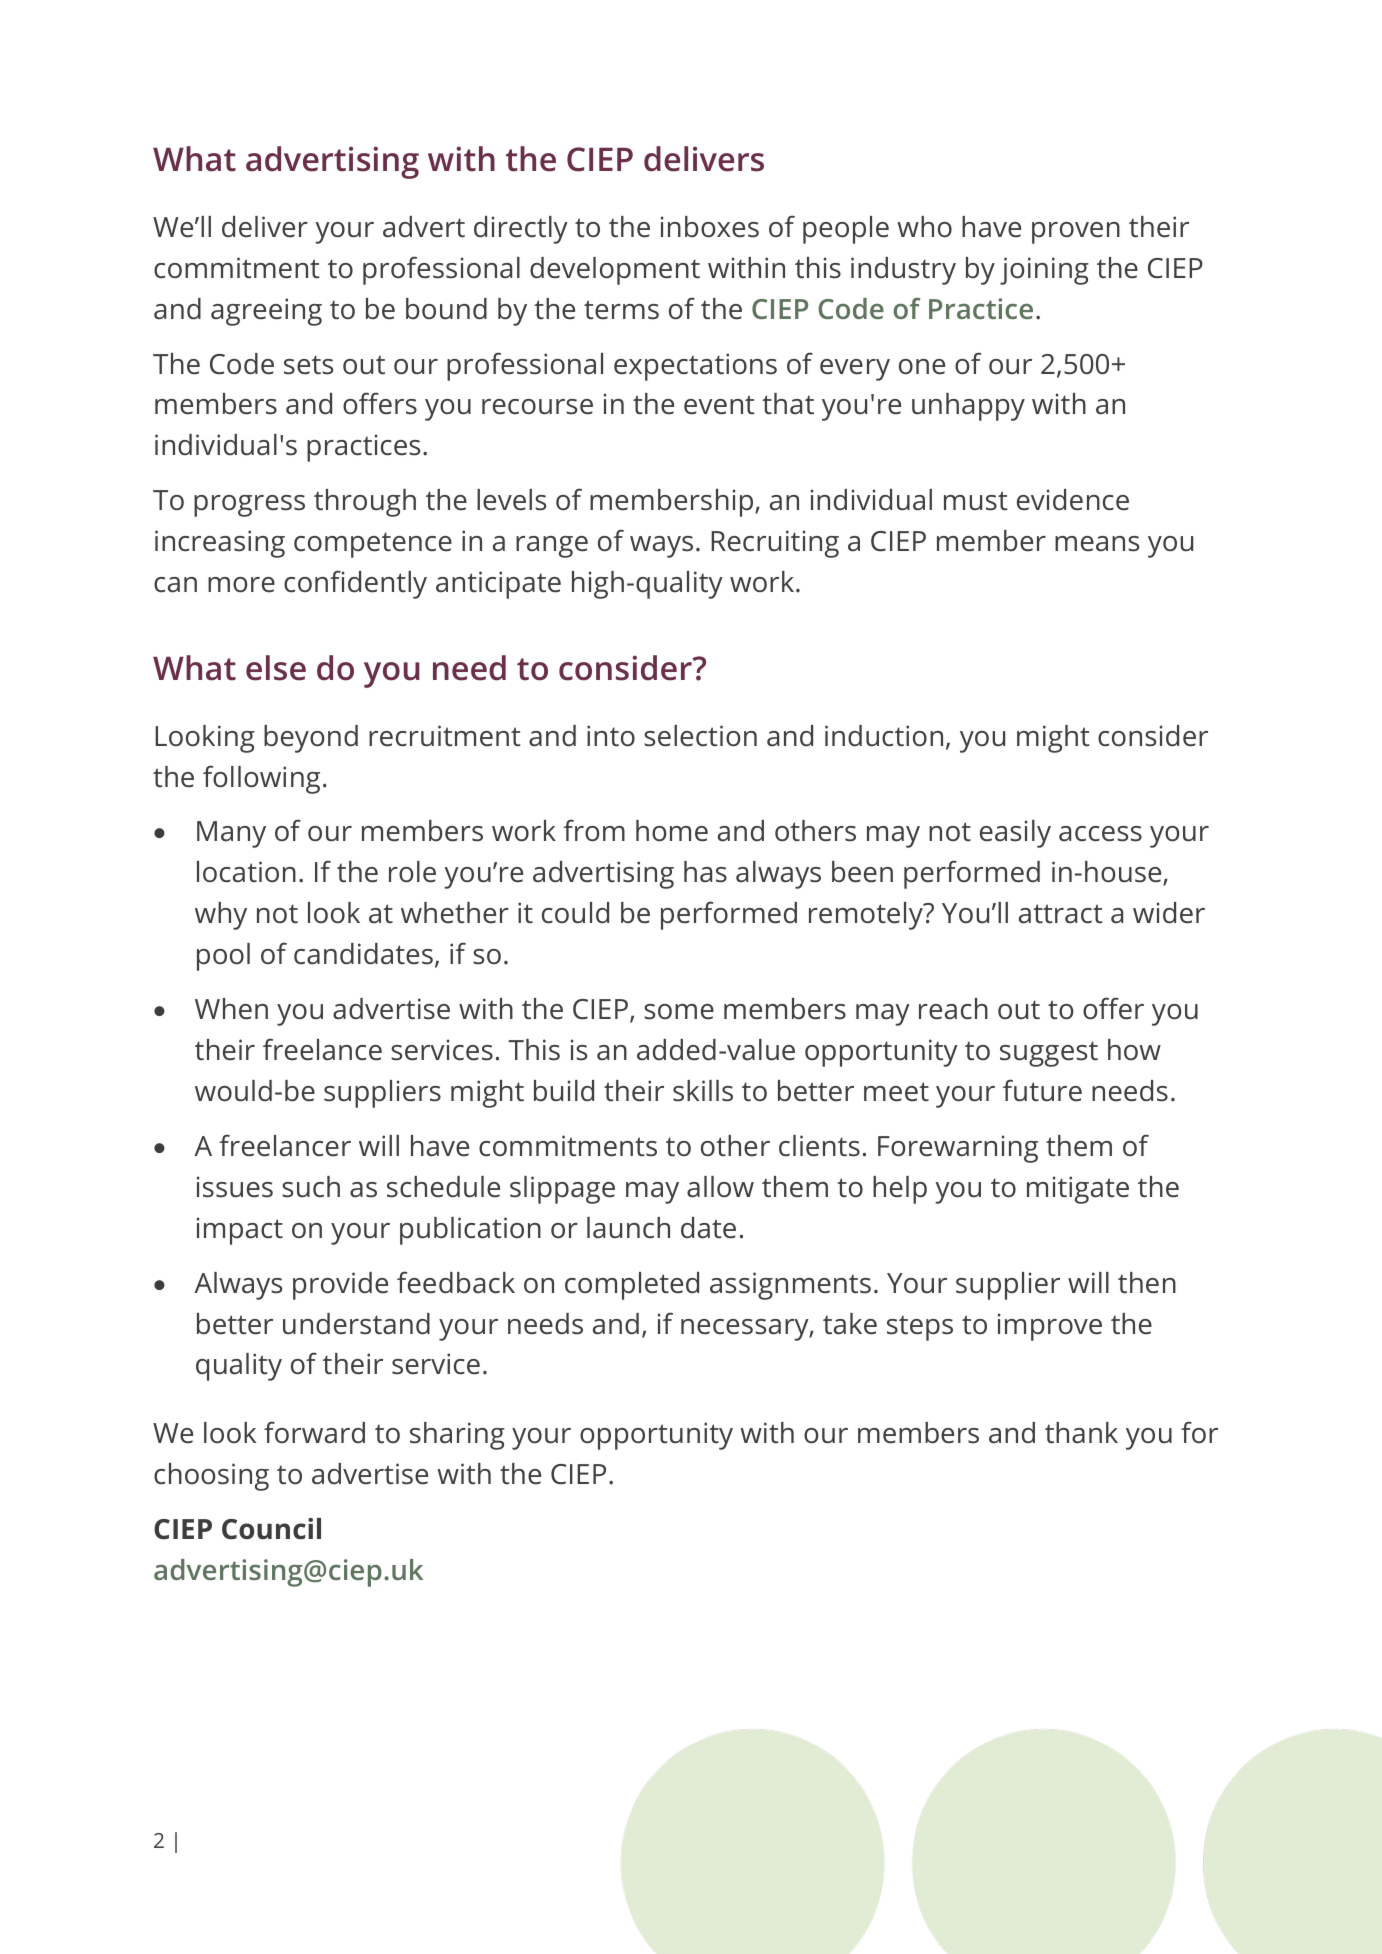 The height and width of the screenshot is (1954, 1382). I want to click on agreeing, so click(266, 312).
